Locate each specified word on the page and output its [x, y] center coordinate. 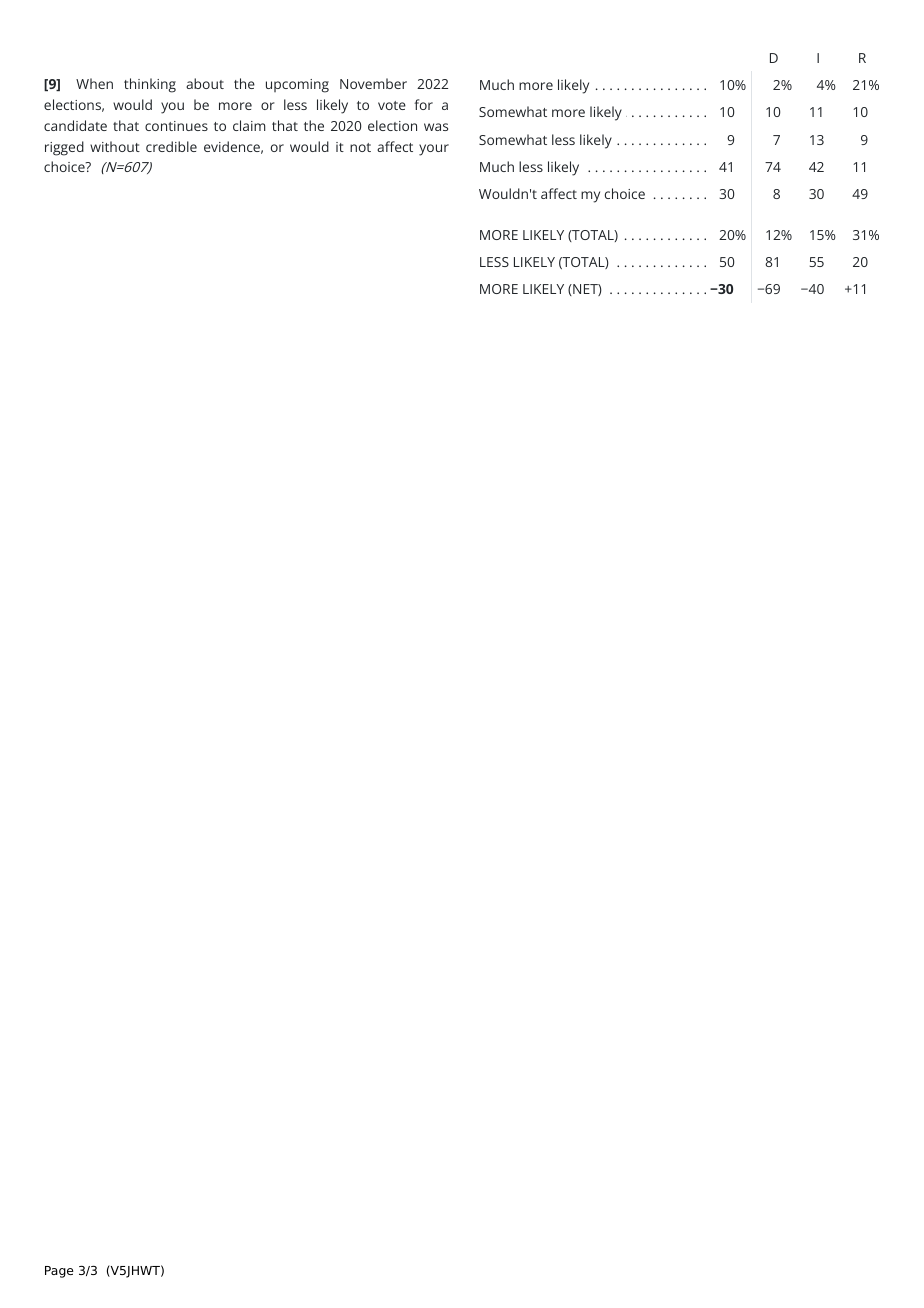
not [360, 147]
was [436, 127]
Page [59, 1272]
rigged [64, 148]
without [115, 146]
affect [559, 193]
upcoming [297, 86]
